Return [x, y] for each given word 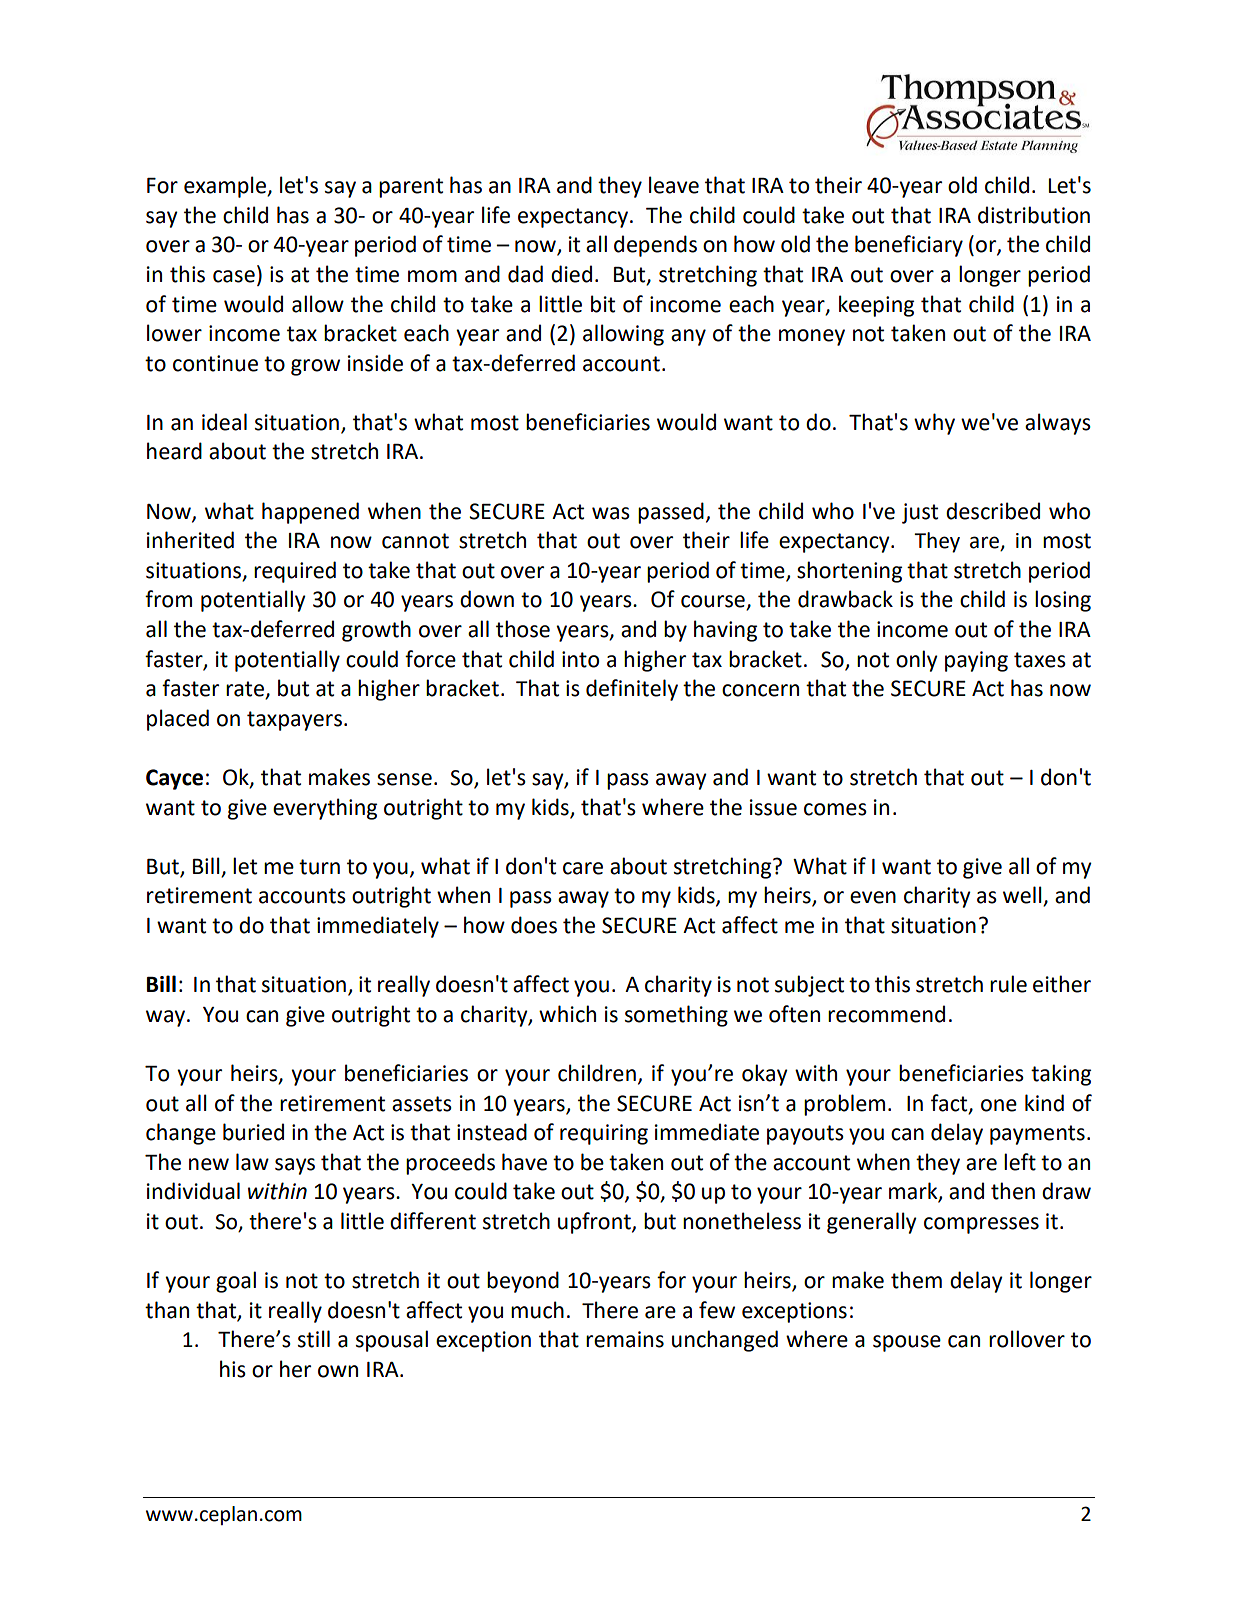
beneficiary [909, 246]
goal [236, 1282]
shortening [849, 572]
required [295, 572]
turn [319, 867]
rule [1008, 984]
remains [625, 1339]
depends [655, 246]
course [714, 602]
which [567, 1014]
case [234, 276]
